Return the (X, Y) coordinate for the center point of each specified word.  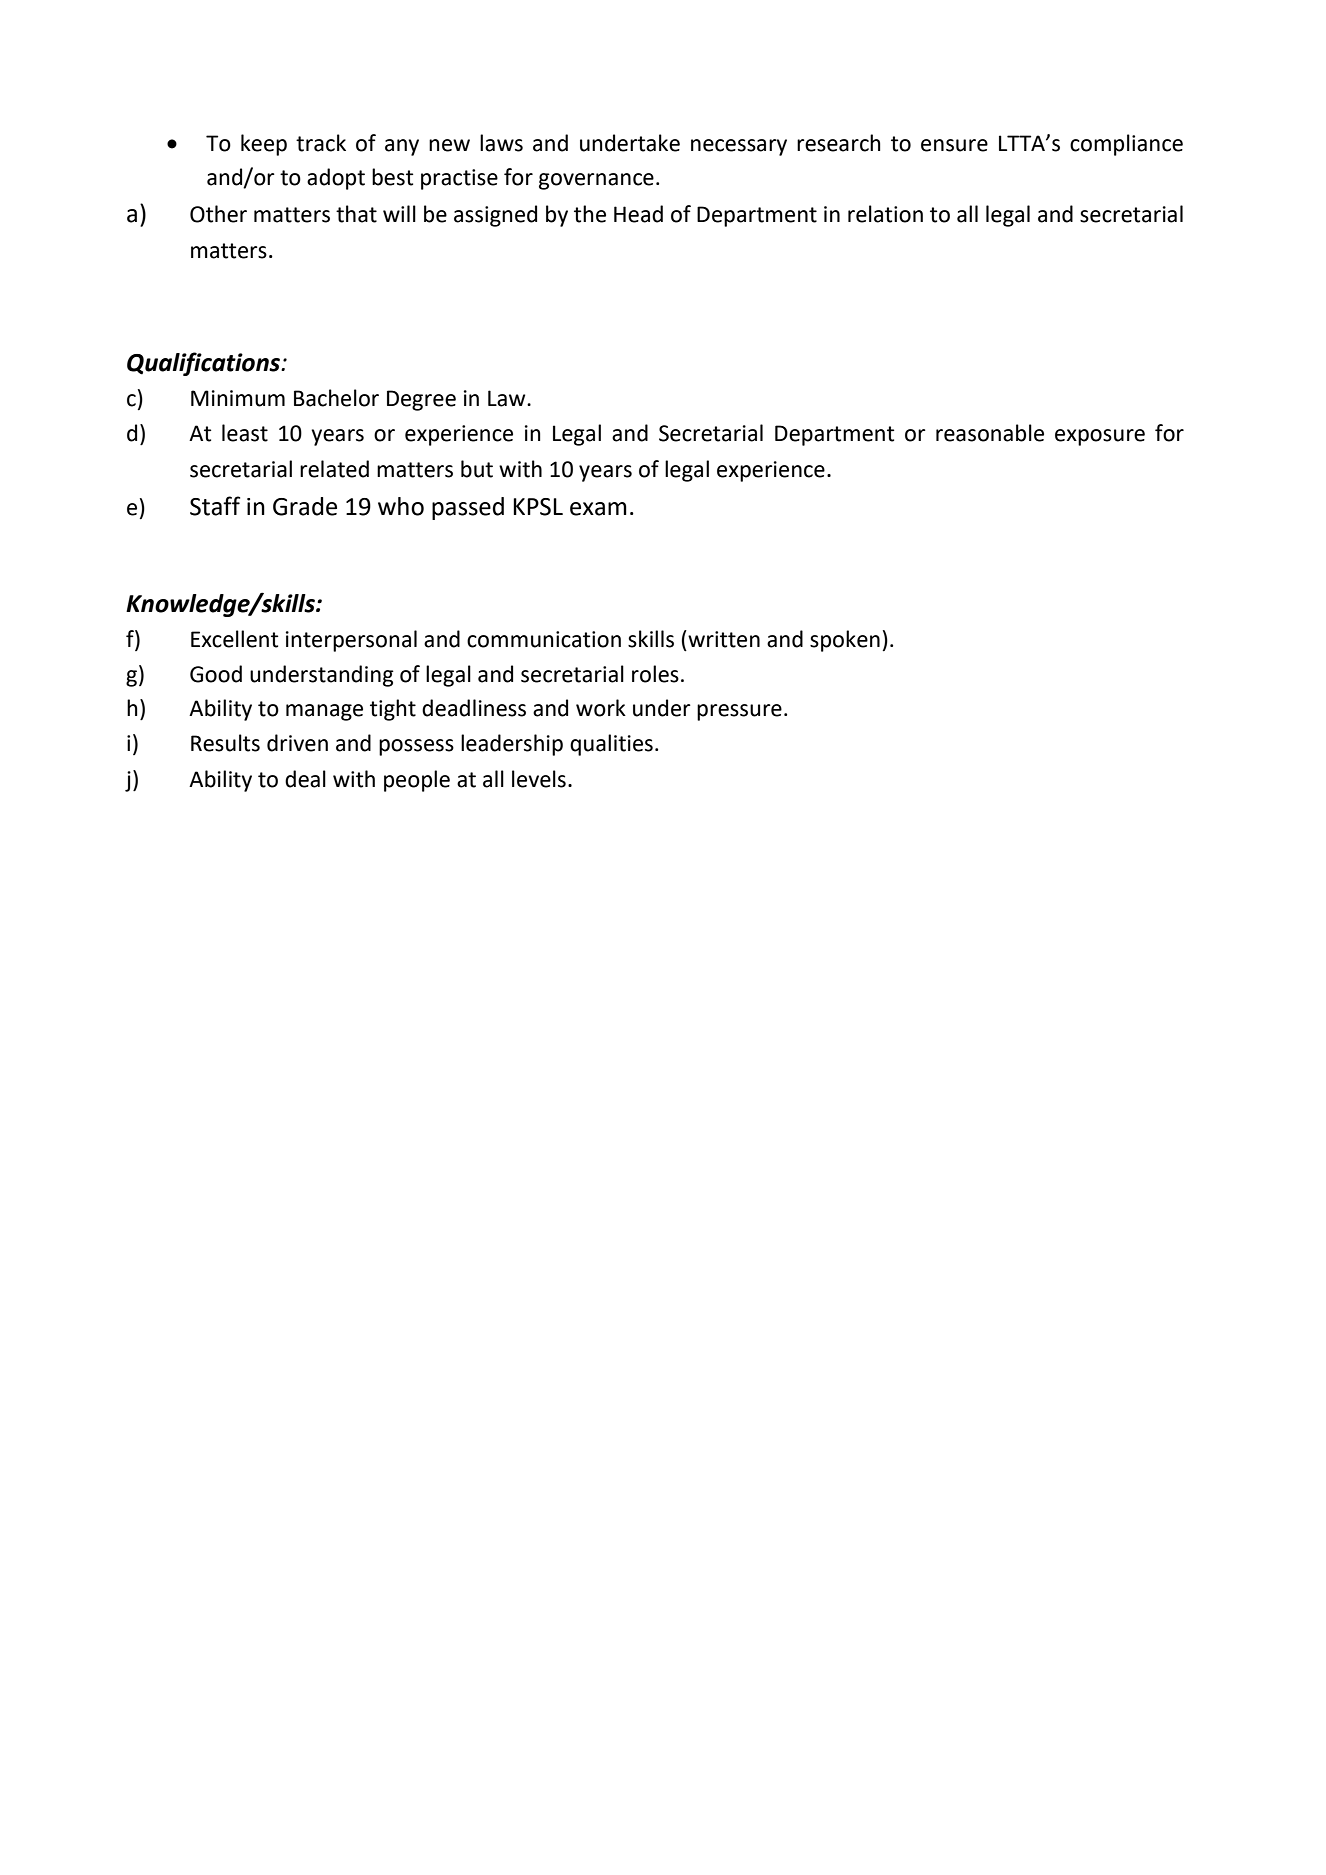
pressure (739, 712)
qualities (611, 745)
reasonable (990, 433)
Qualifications (205, 364)
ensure (954, 145)
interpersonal (351, 641)
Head (638, 214)
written (723, 639)
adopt (336, 179)
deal (305, 779)
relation (885, 214)
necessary (739, 147)
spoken (845, 641)
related (334, 469)
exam (598, 509)
